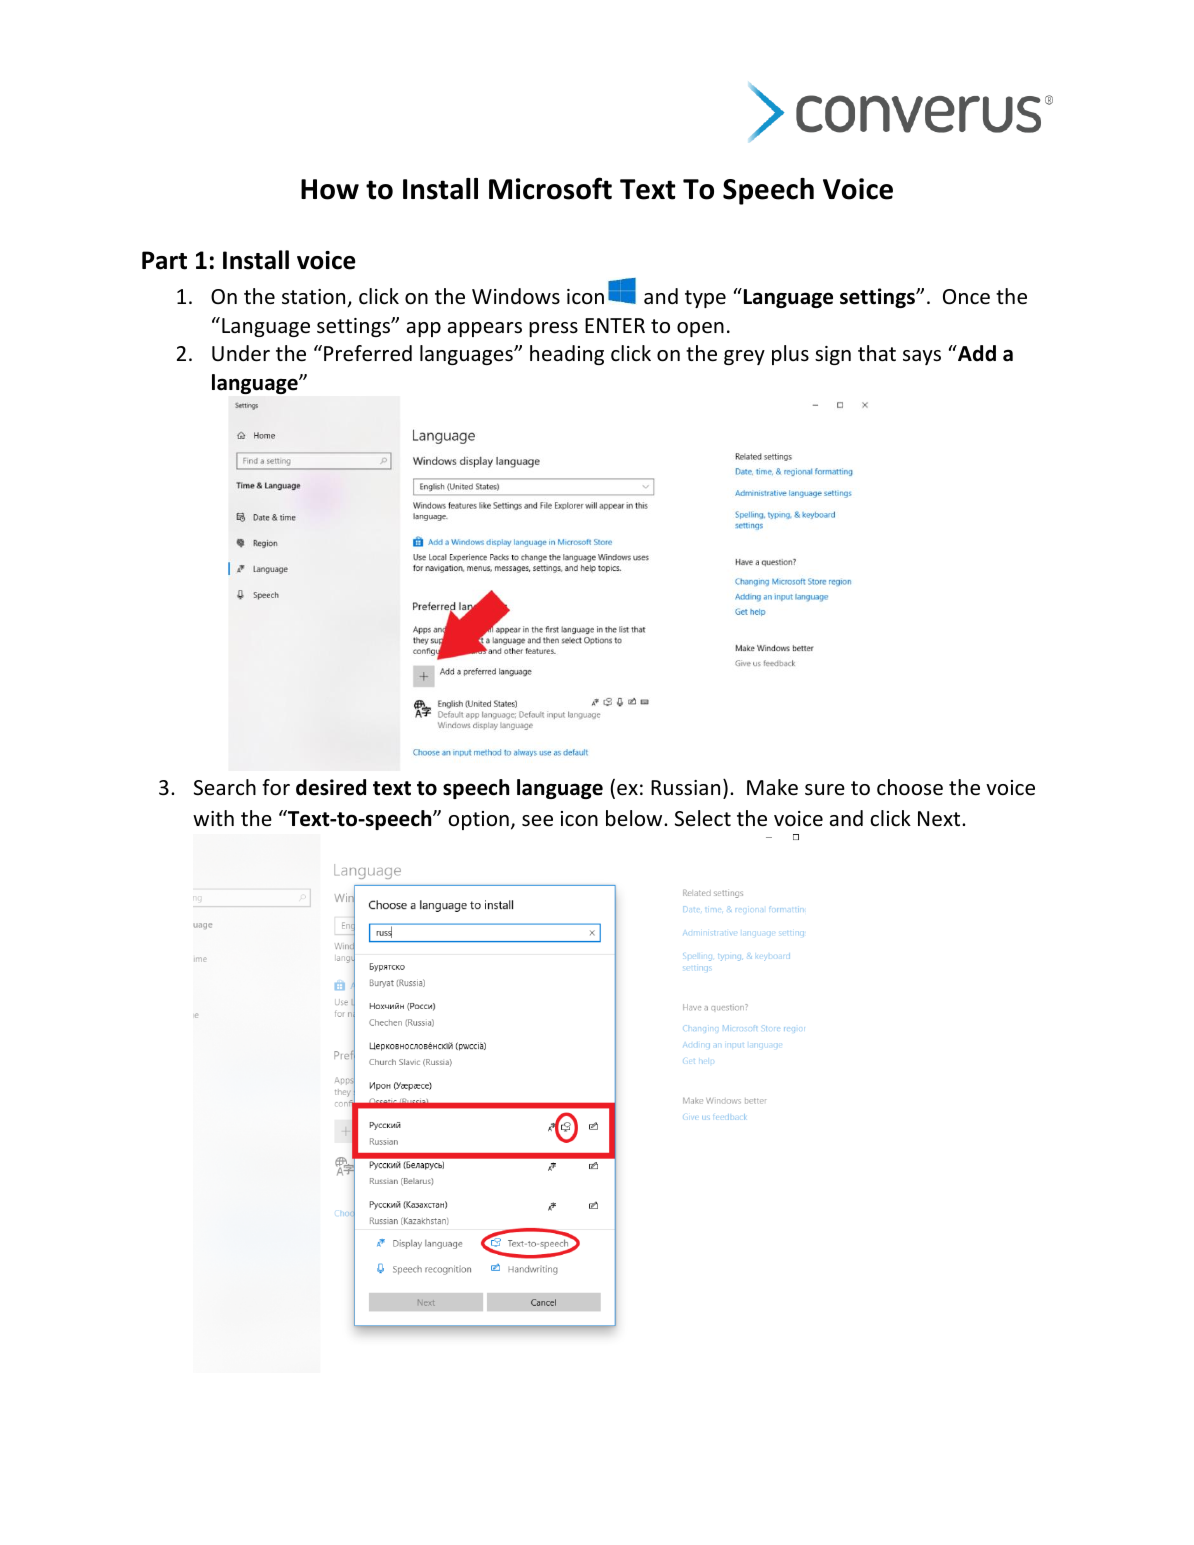  What do you see at coordinates (550, 188) in the document?
I see `Microsoft` at bounding box center [550, 188].
